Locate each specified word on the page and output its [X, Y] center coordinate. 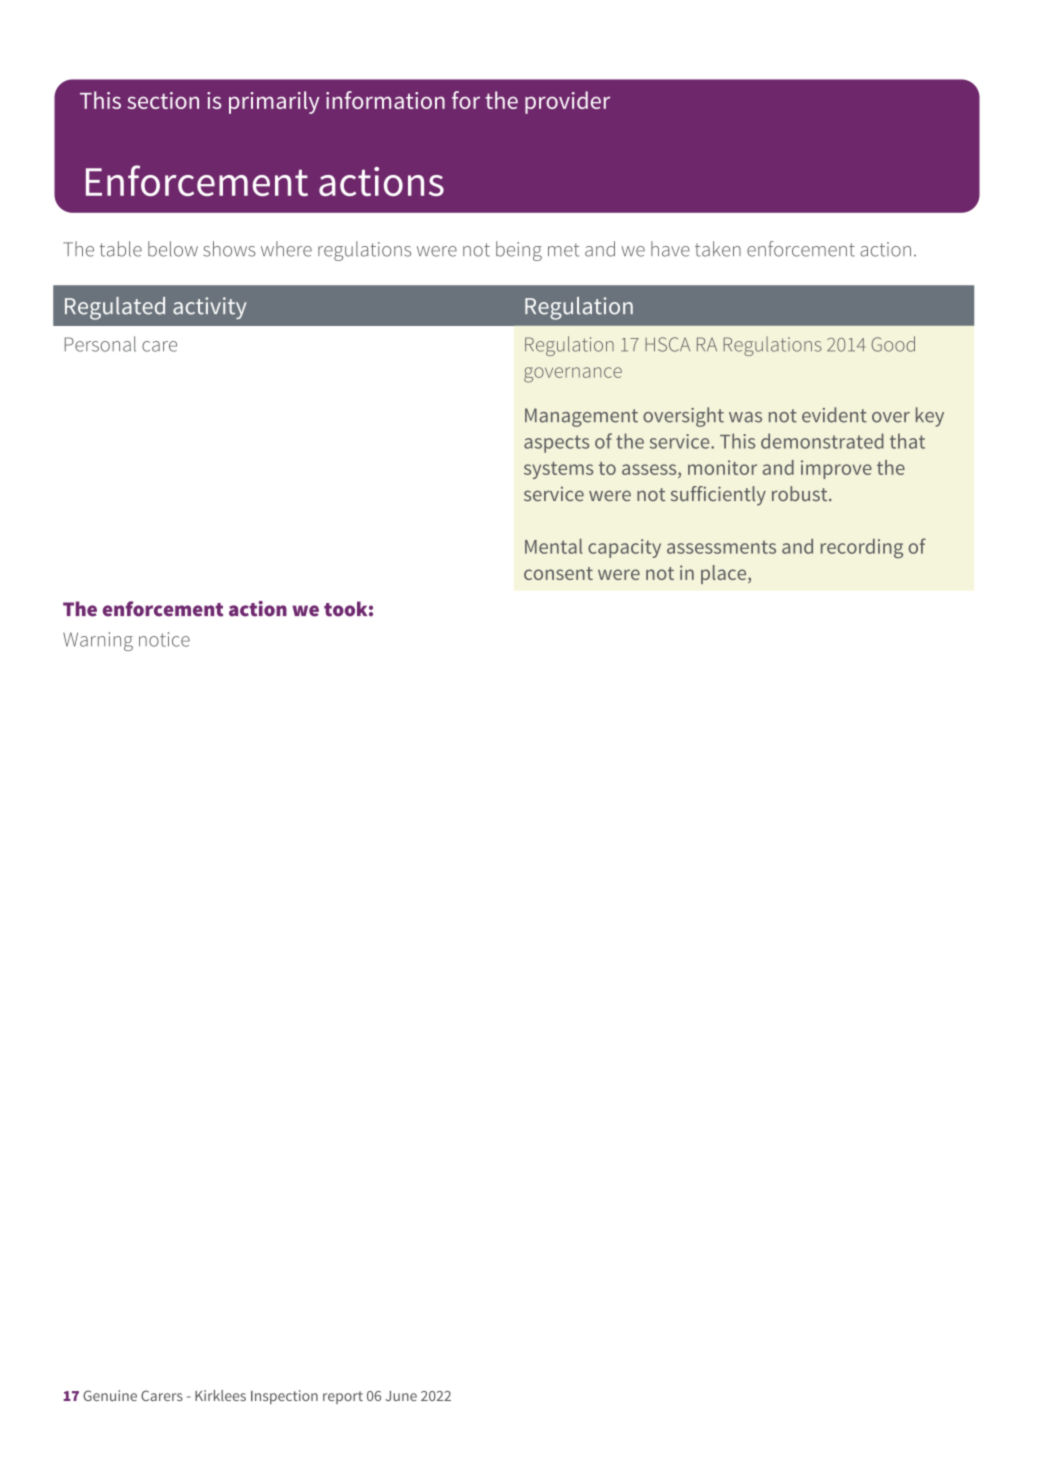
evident [834, 415]
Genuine [110, 1395]
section [163, 100]
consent [558, 573]
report [343, 1397]
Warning [98, 641]
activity [209, 308]
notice [164, 639]
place [725, 574]
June [401, 1396]
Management [581, 417]
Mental [554, 546]
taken [718, 249]
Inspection [284, 1397]
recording [862, 548]
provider [567, 102]
